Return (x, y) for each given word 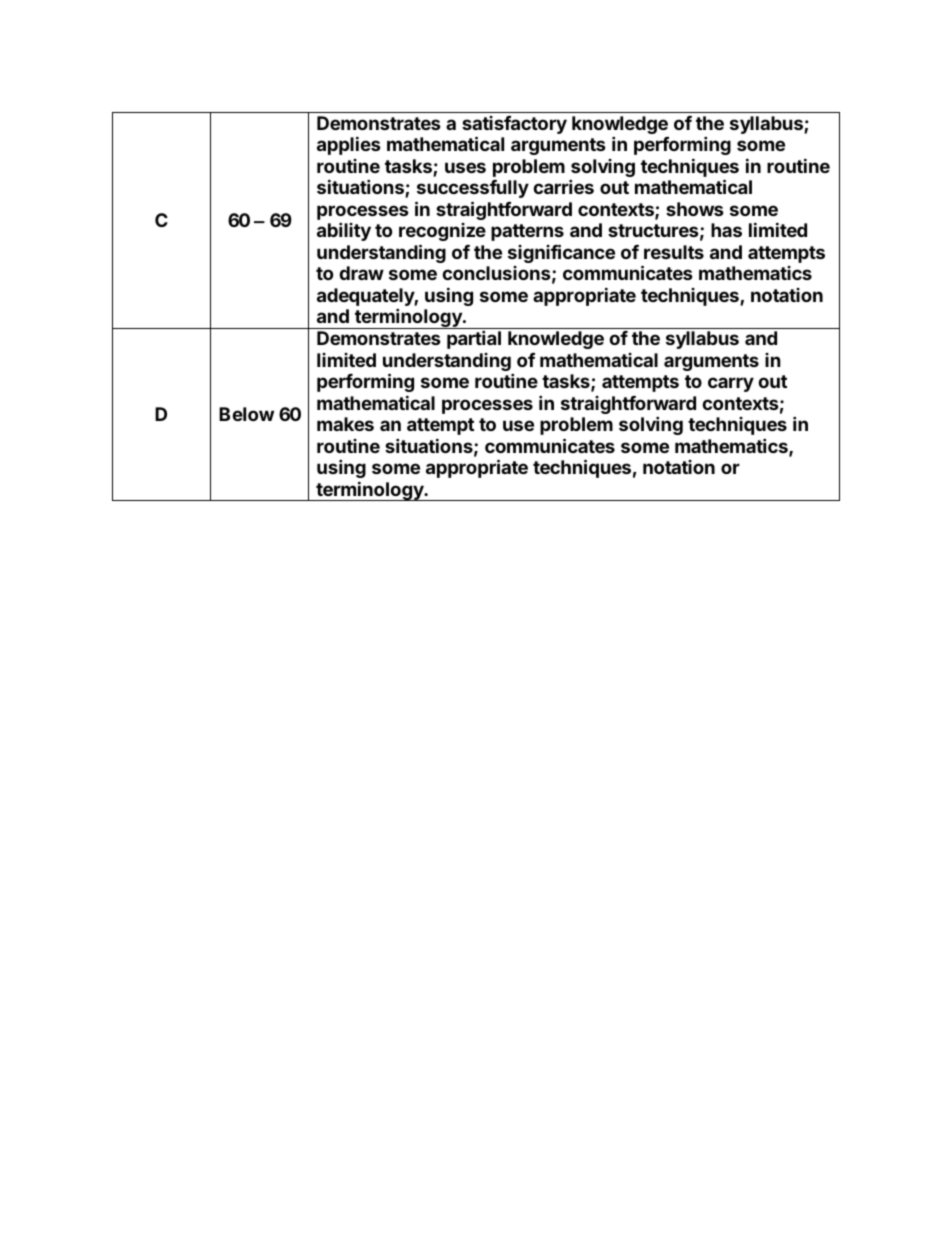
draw (361, 273)
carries (563, 186)
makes (345, 424)
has (726, 230)
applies (349, 145)
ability (344, 231)
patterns (527, 232)
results (674, 252)
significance (561, 253)
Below (246, 414)
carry (731, 384)
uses (465, 167)
